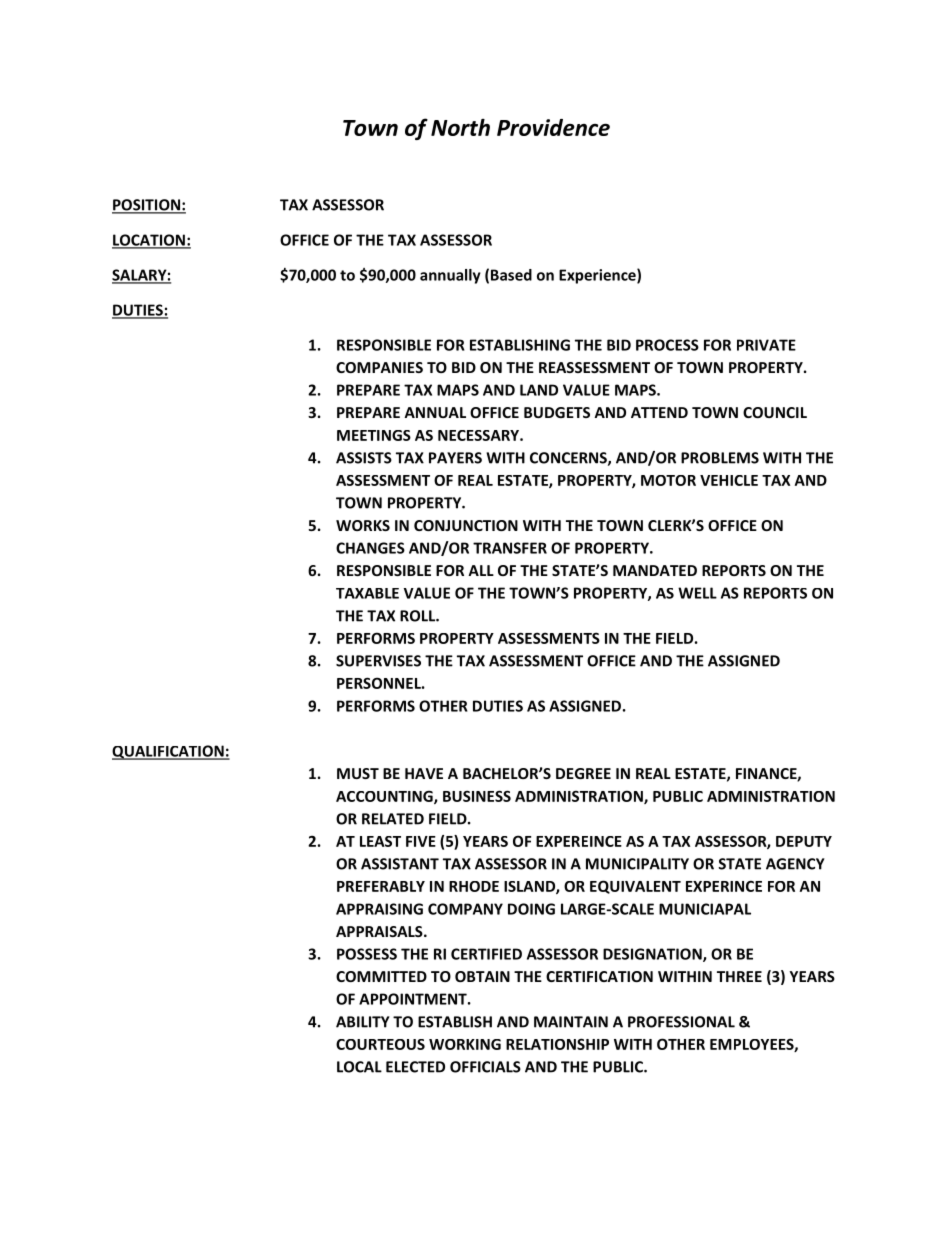 Image resolution: width=952 pixels, height=1233 pixels. Describe the element at coordinates (460, 127) in the screenshot. I see `North` at that location.
